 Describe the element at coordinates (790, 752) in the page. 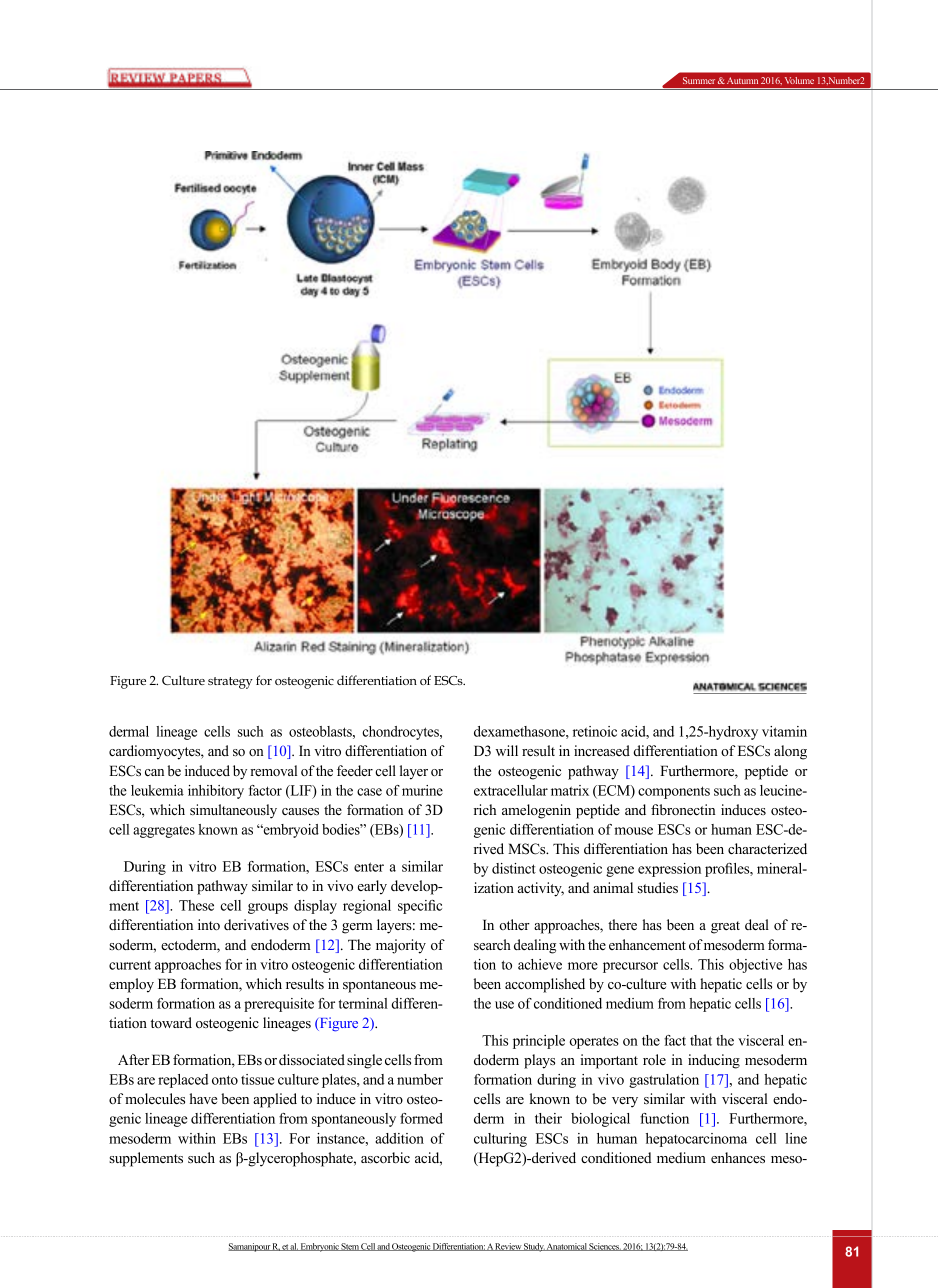

I see `along` at that location.
